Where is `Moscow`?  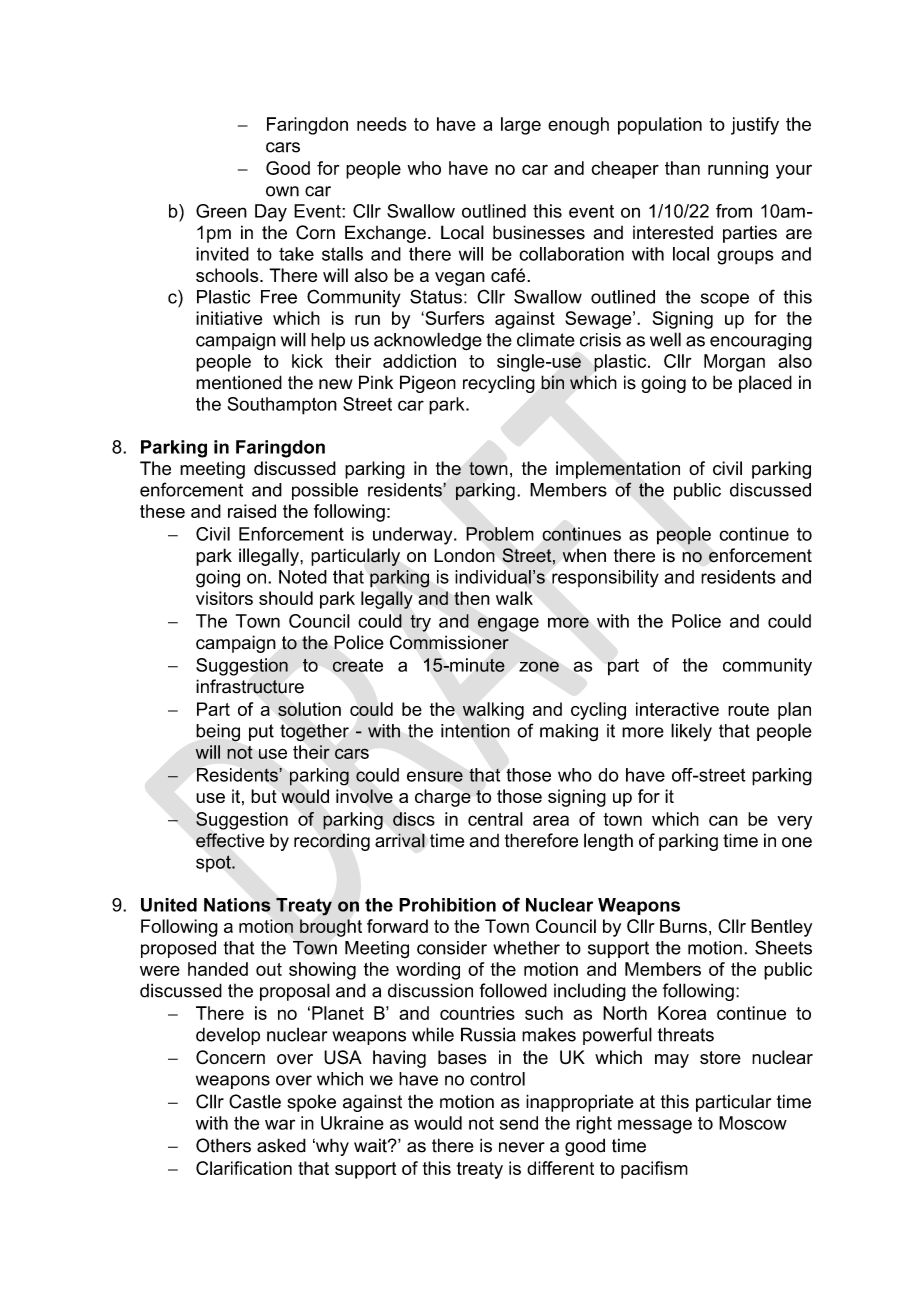 Moscow is located at coordinates (753, 1123).
